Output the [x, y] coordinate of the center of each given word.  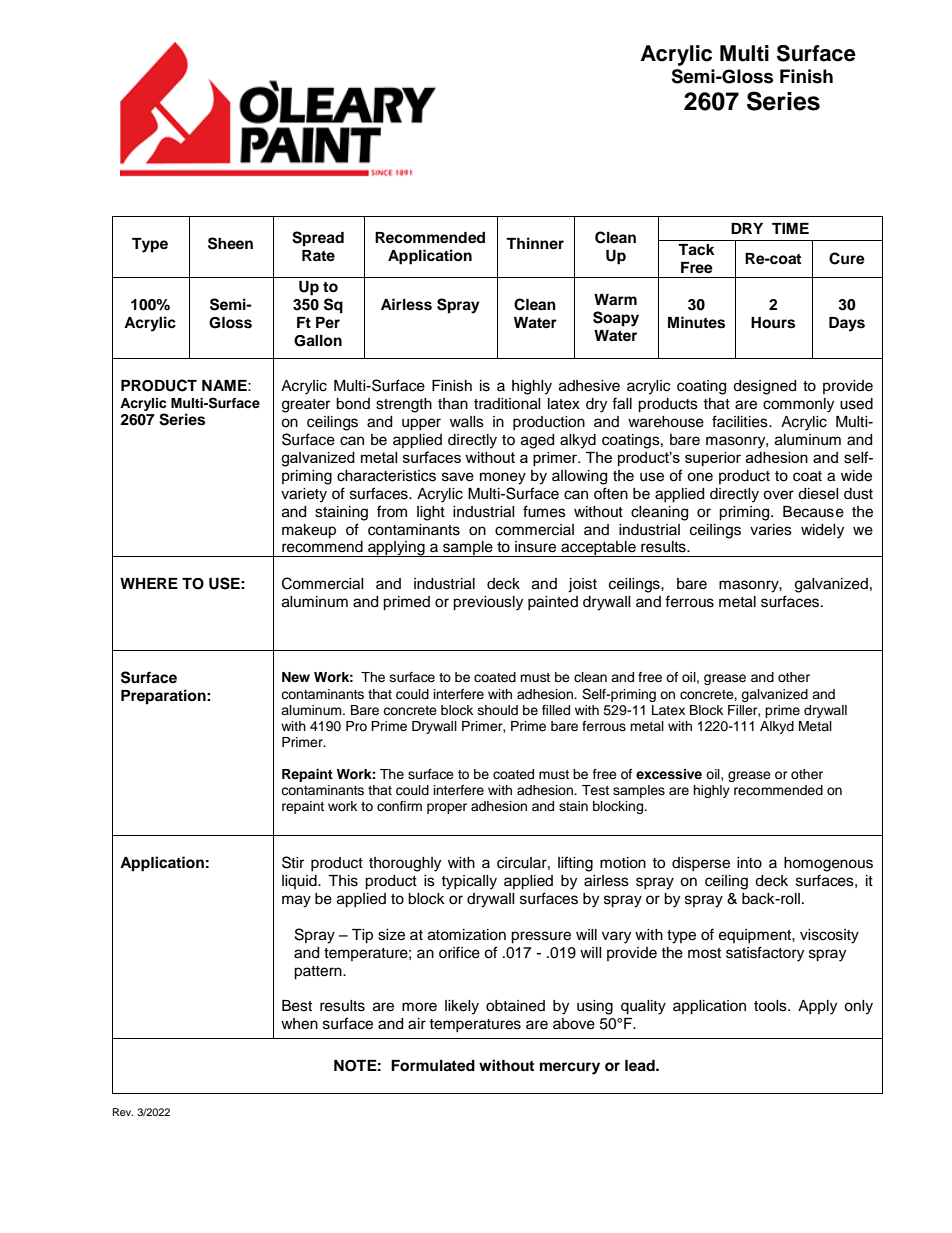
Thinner [535, 243]
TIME [790, 228]
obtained [515, 1006]
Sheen [230, 243]
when [299, 1024]
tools [771, 1006]
